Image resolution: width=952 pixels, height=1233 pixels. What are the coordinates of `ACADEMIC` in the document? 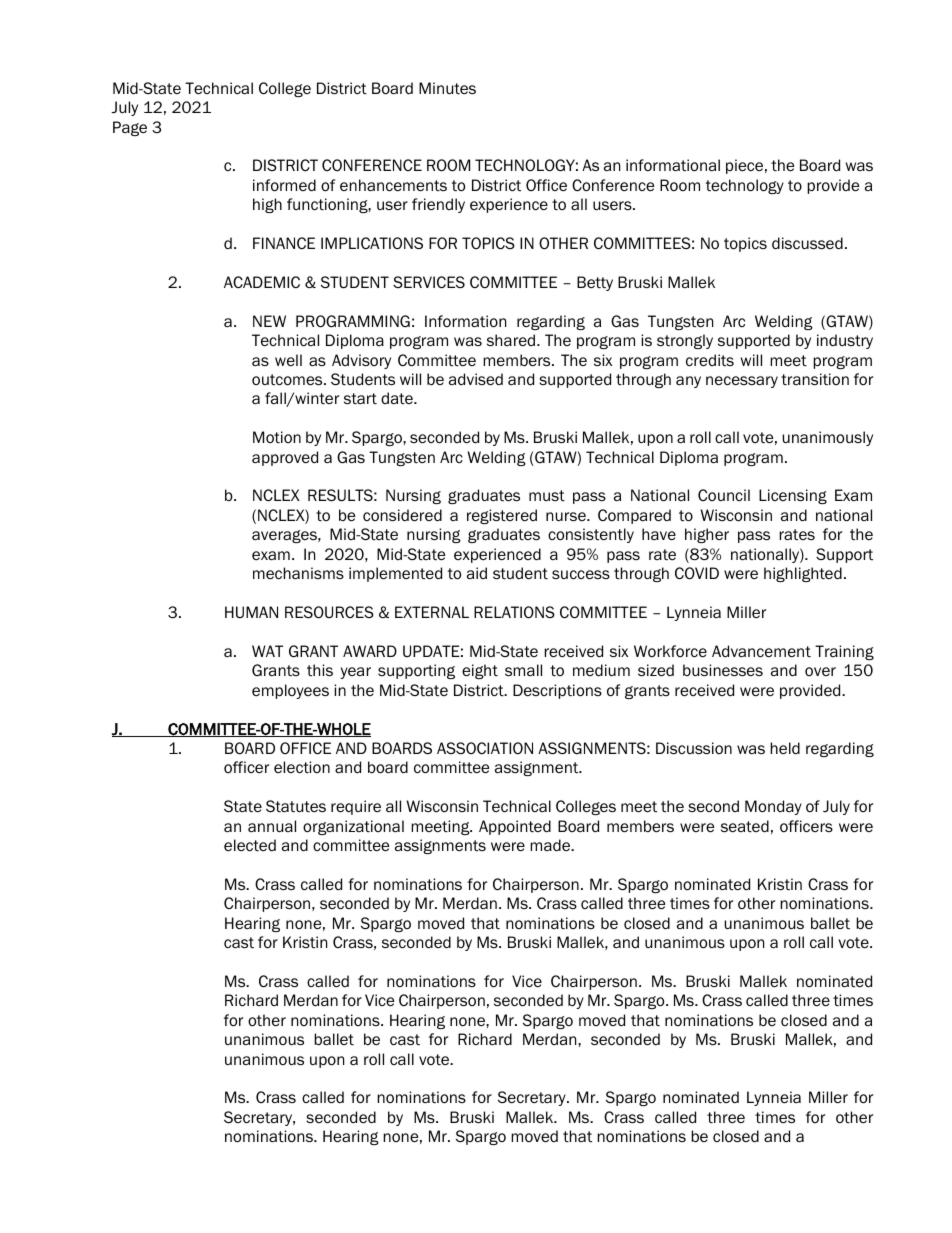 It's located at (262, 282).
